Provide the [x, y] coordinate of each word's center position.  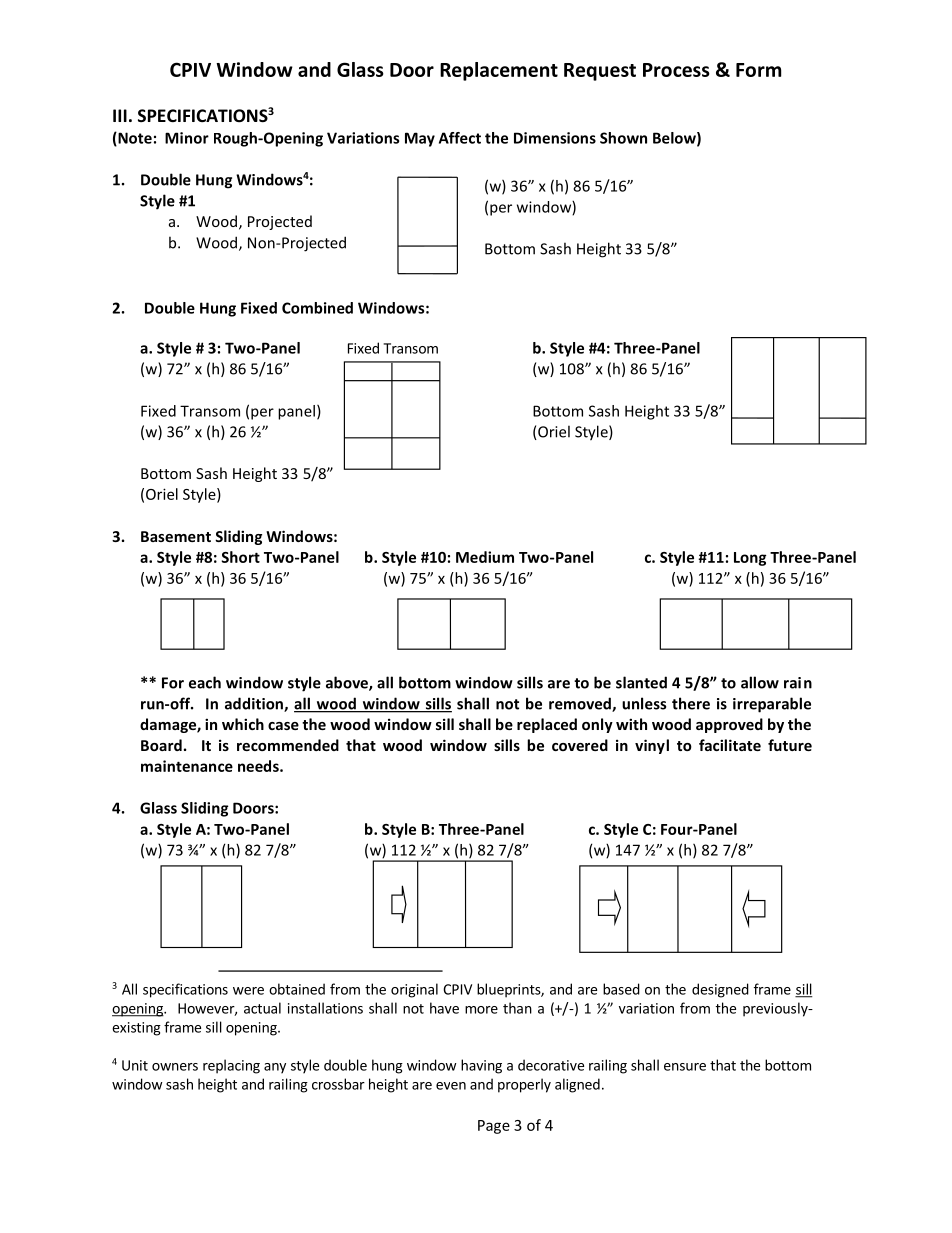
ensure [685, 1067]
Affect [460, 138]
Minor [187, 138]
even [451, 1086]
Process [676, 70]
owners [175, 1067]
